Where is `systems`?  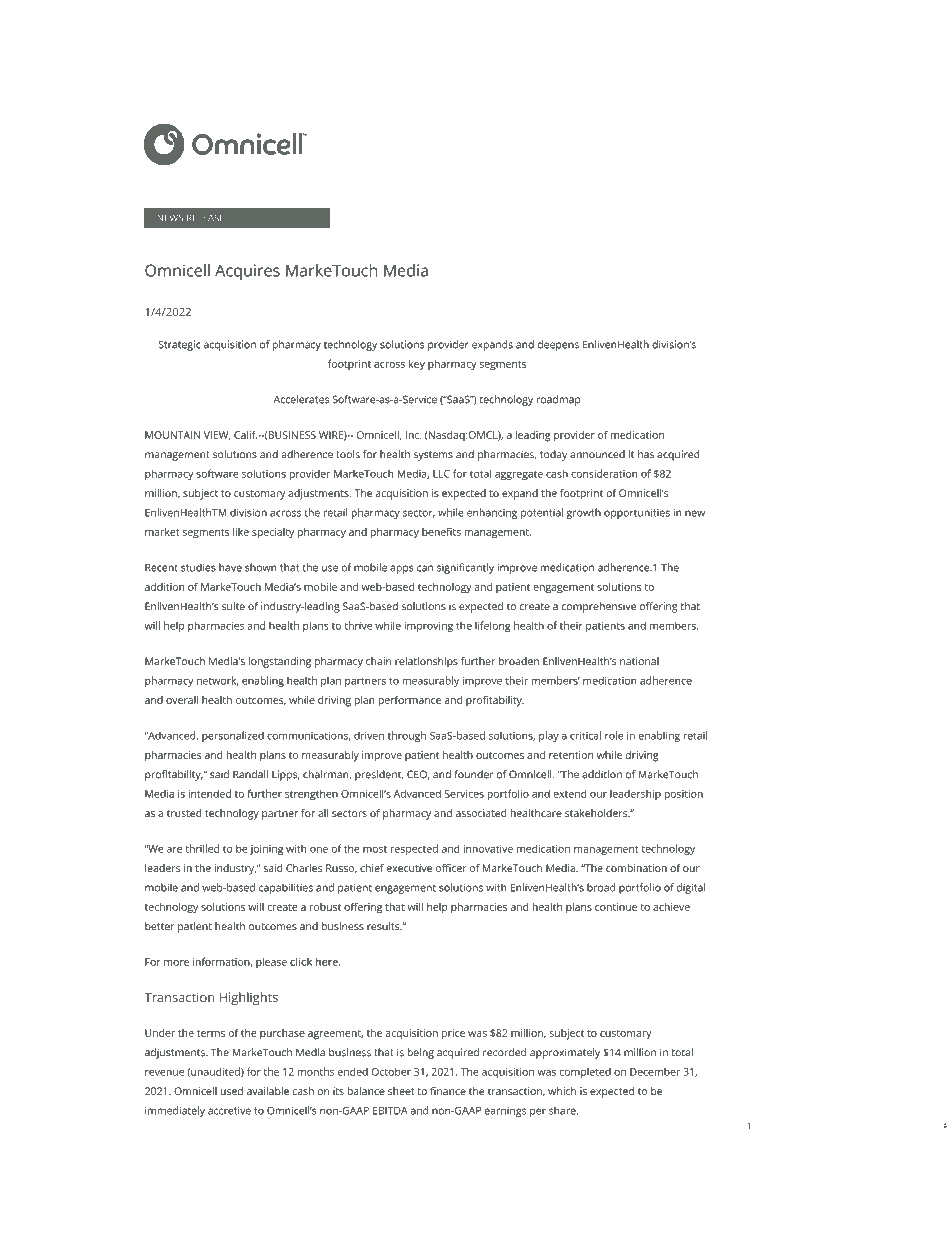
systems is located at coordinates (433, 456).
